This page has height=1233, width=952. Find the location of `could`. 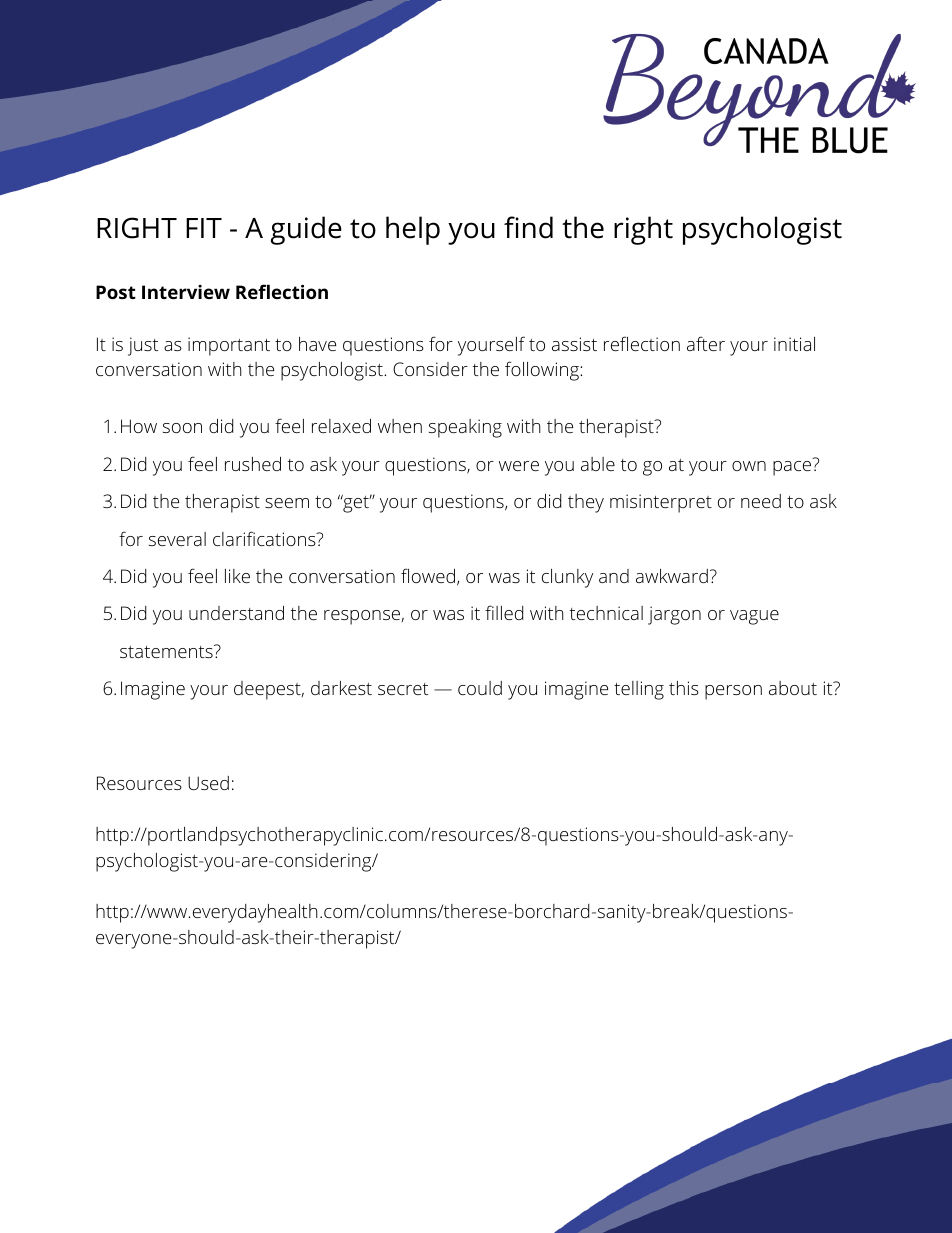

could is located at coordinates (480, 688).
